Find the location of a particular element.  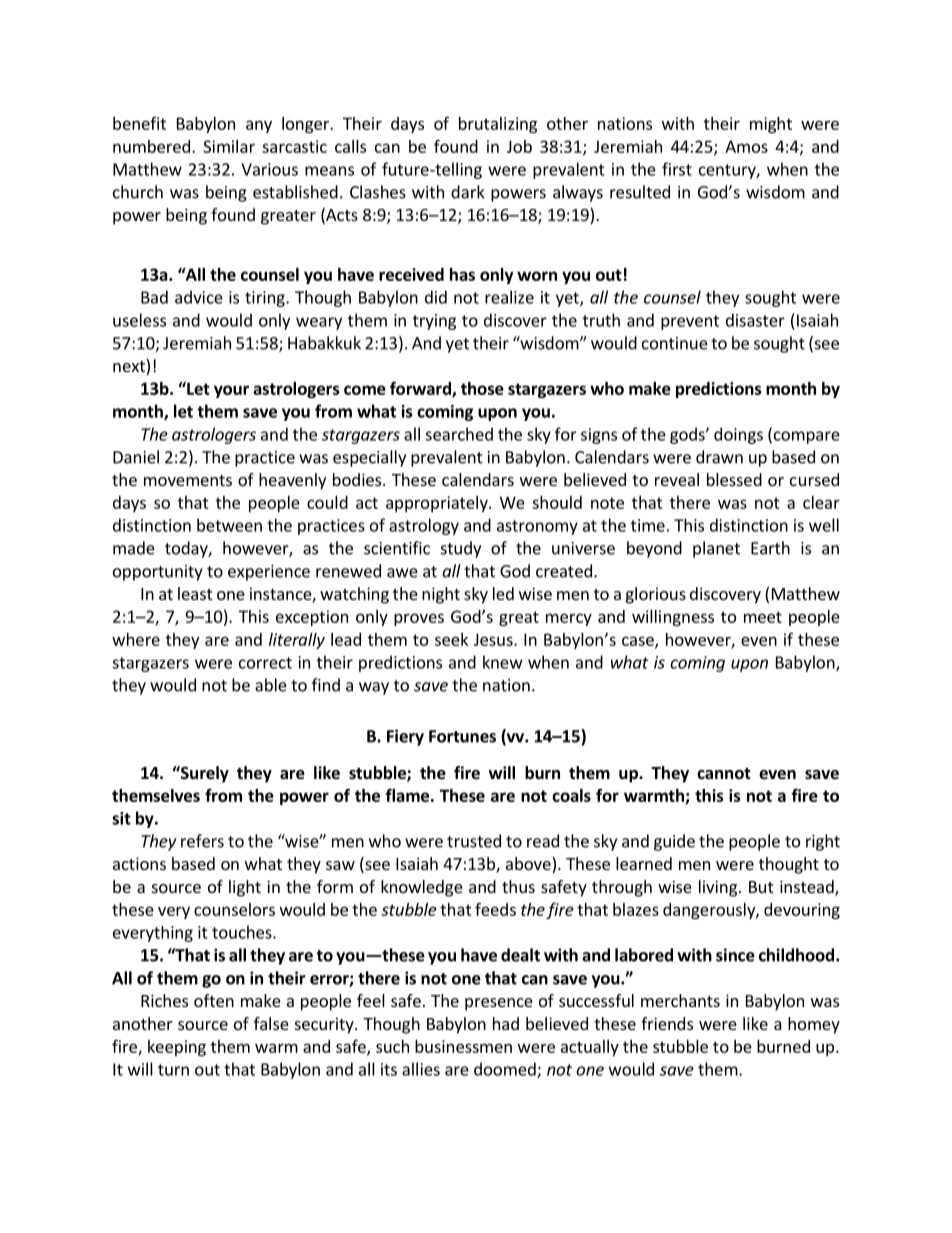

refers is located at coordinates (202, 841).
